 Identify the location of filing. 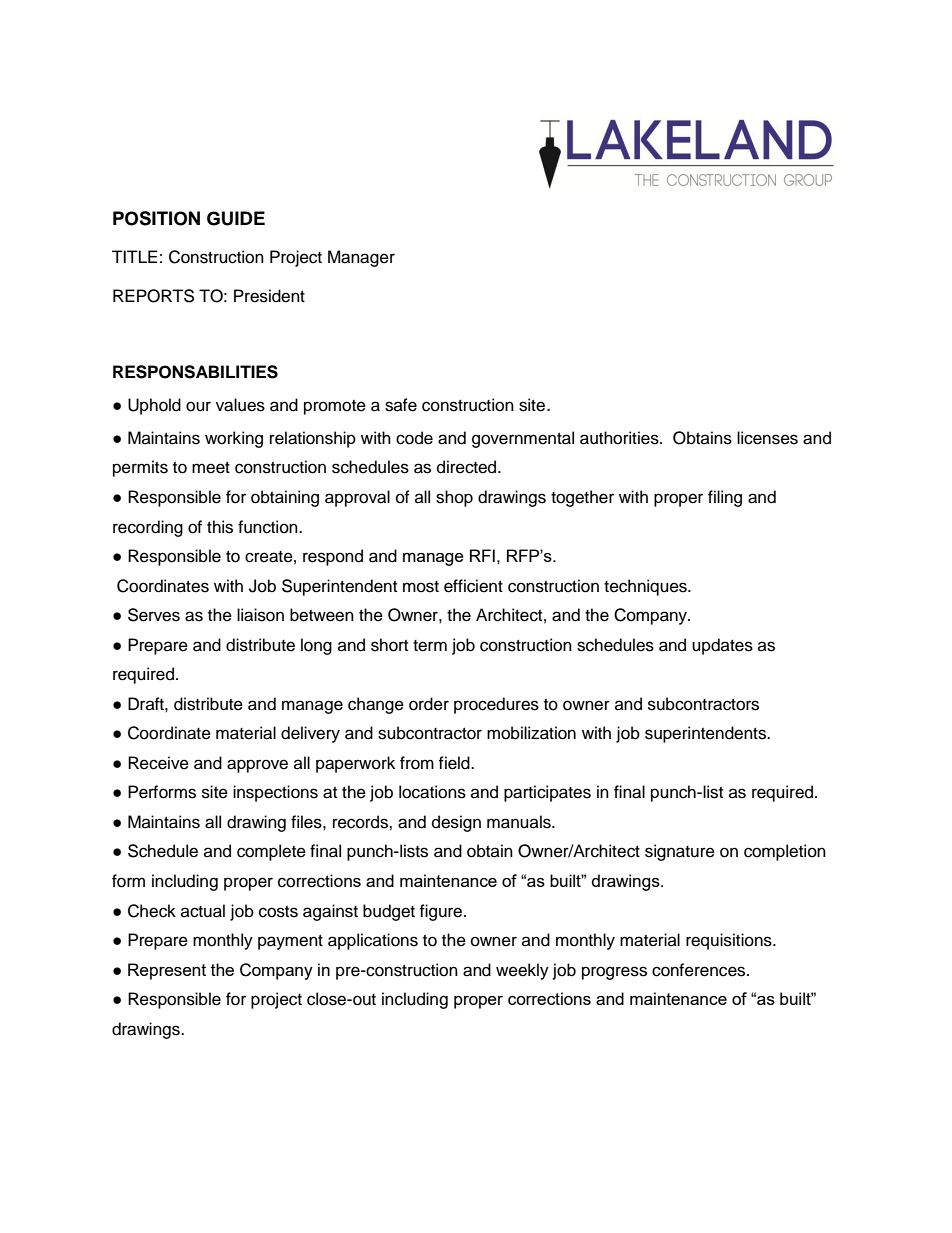
(725, 498).
